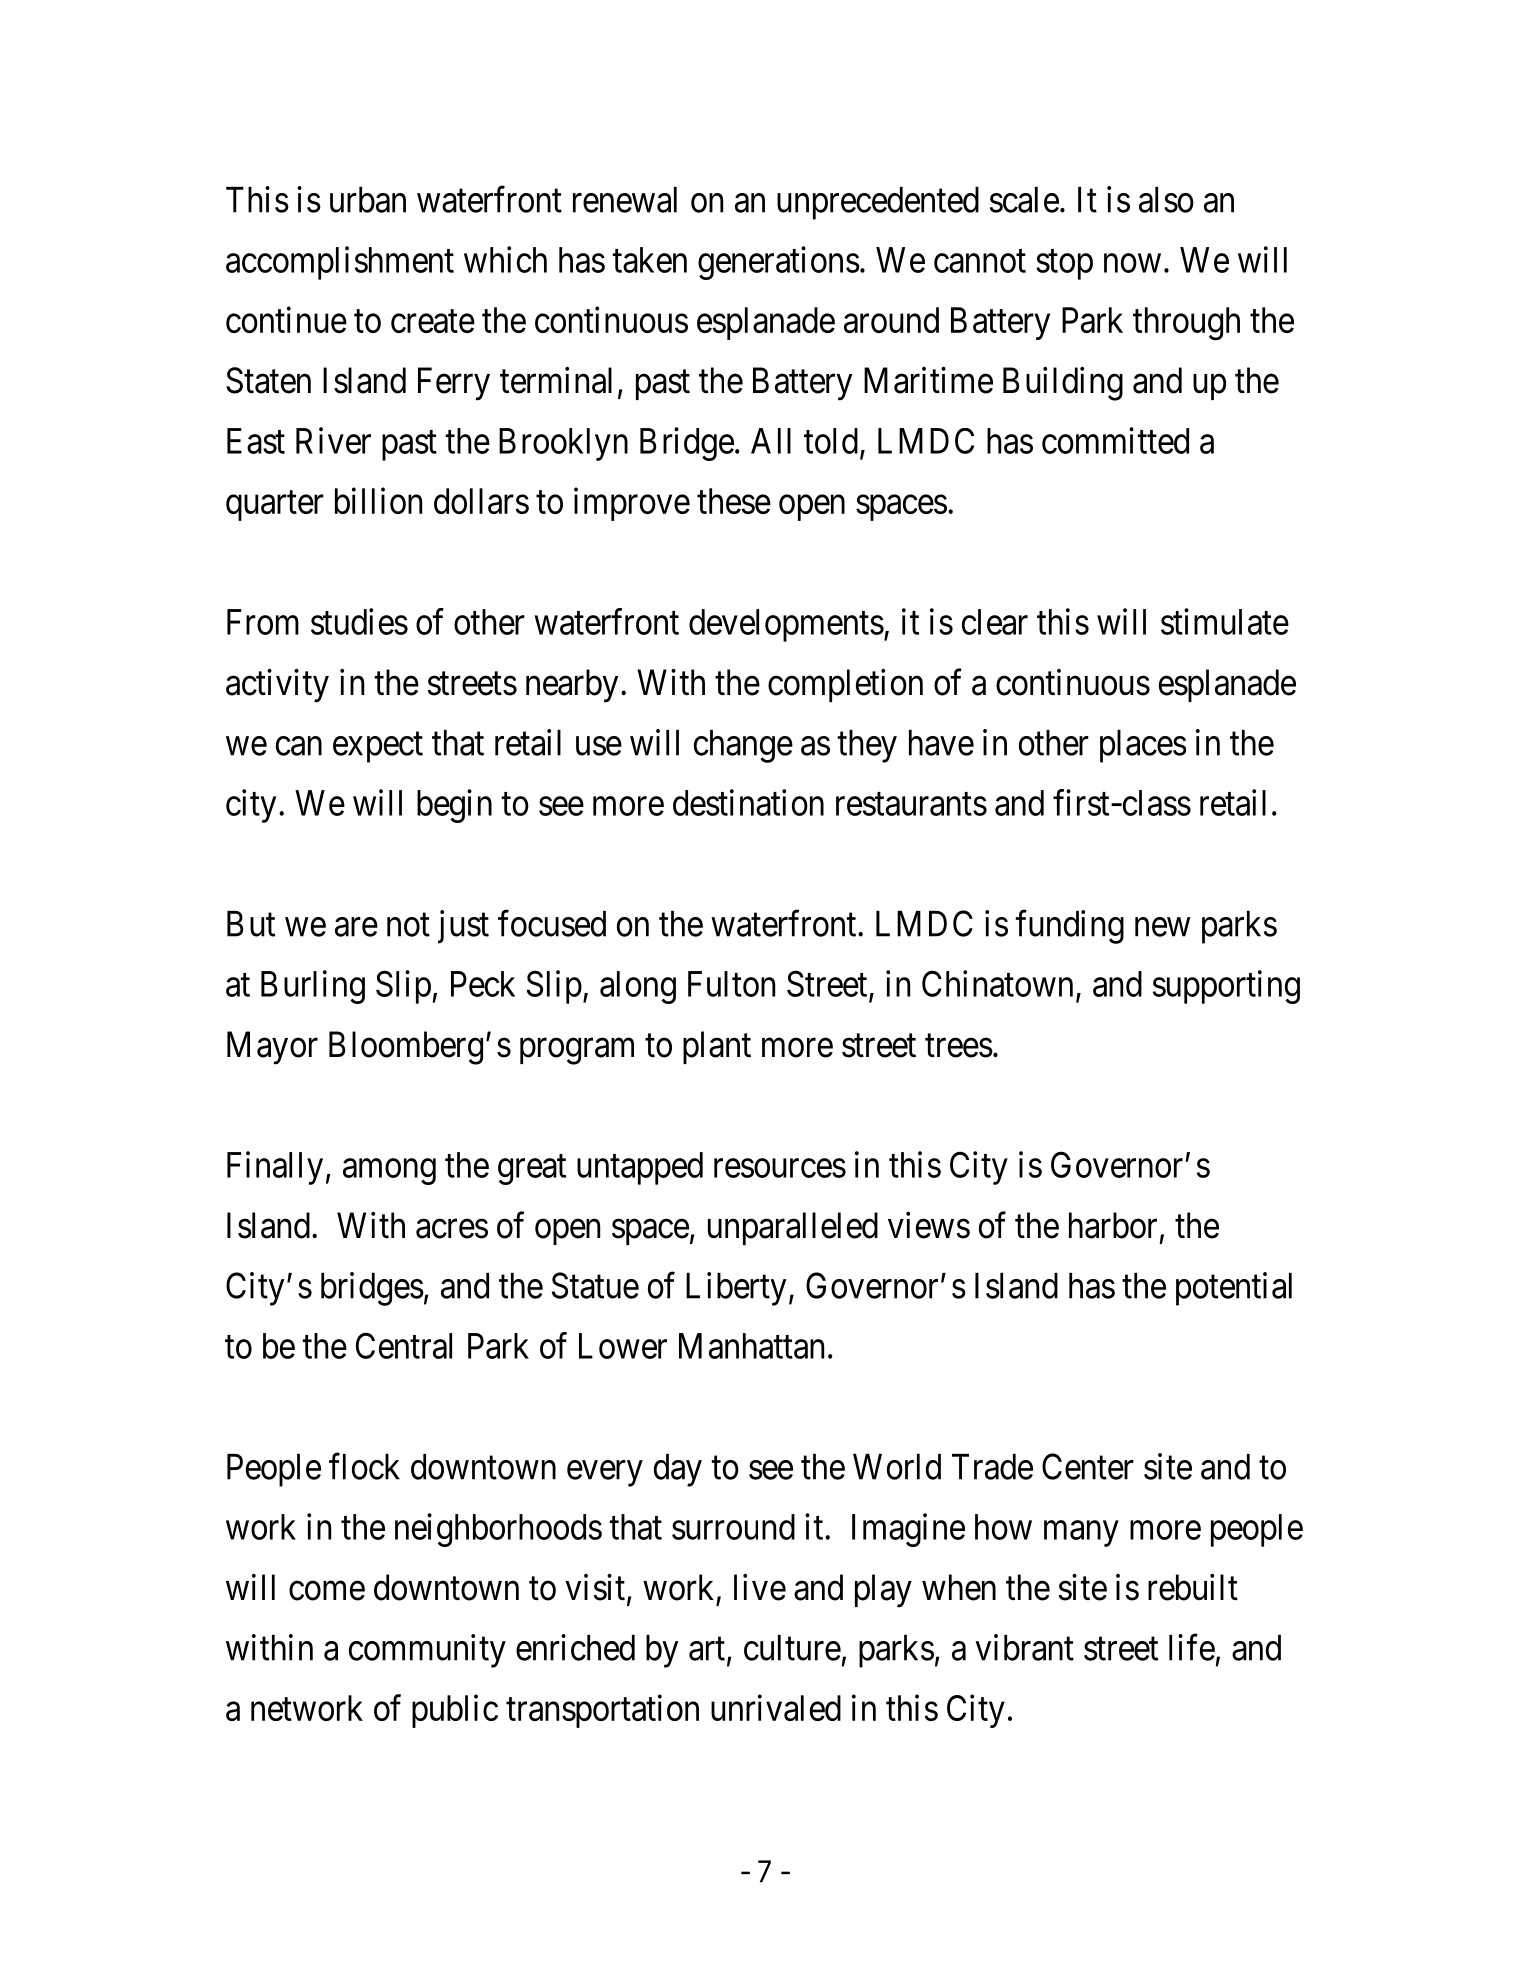 This screenshot has width=1529, height=1979. Describe the element at coordinates (649, 260) in the screenshot. I see `taken` at that location.
